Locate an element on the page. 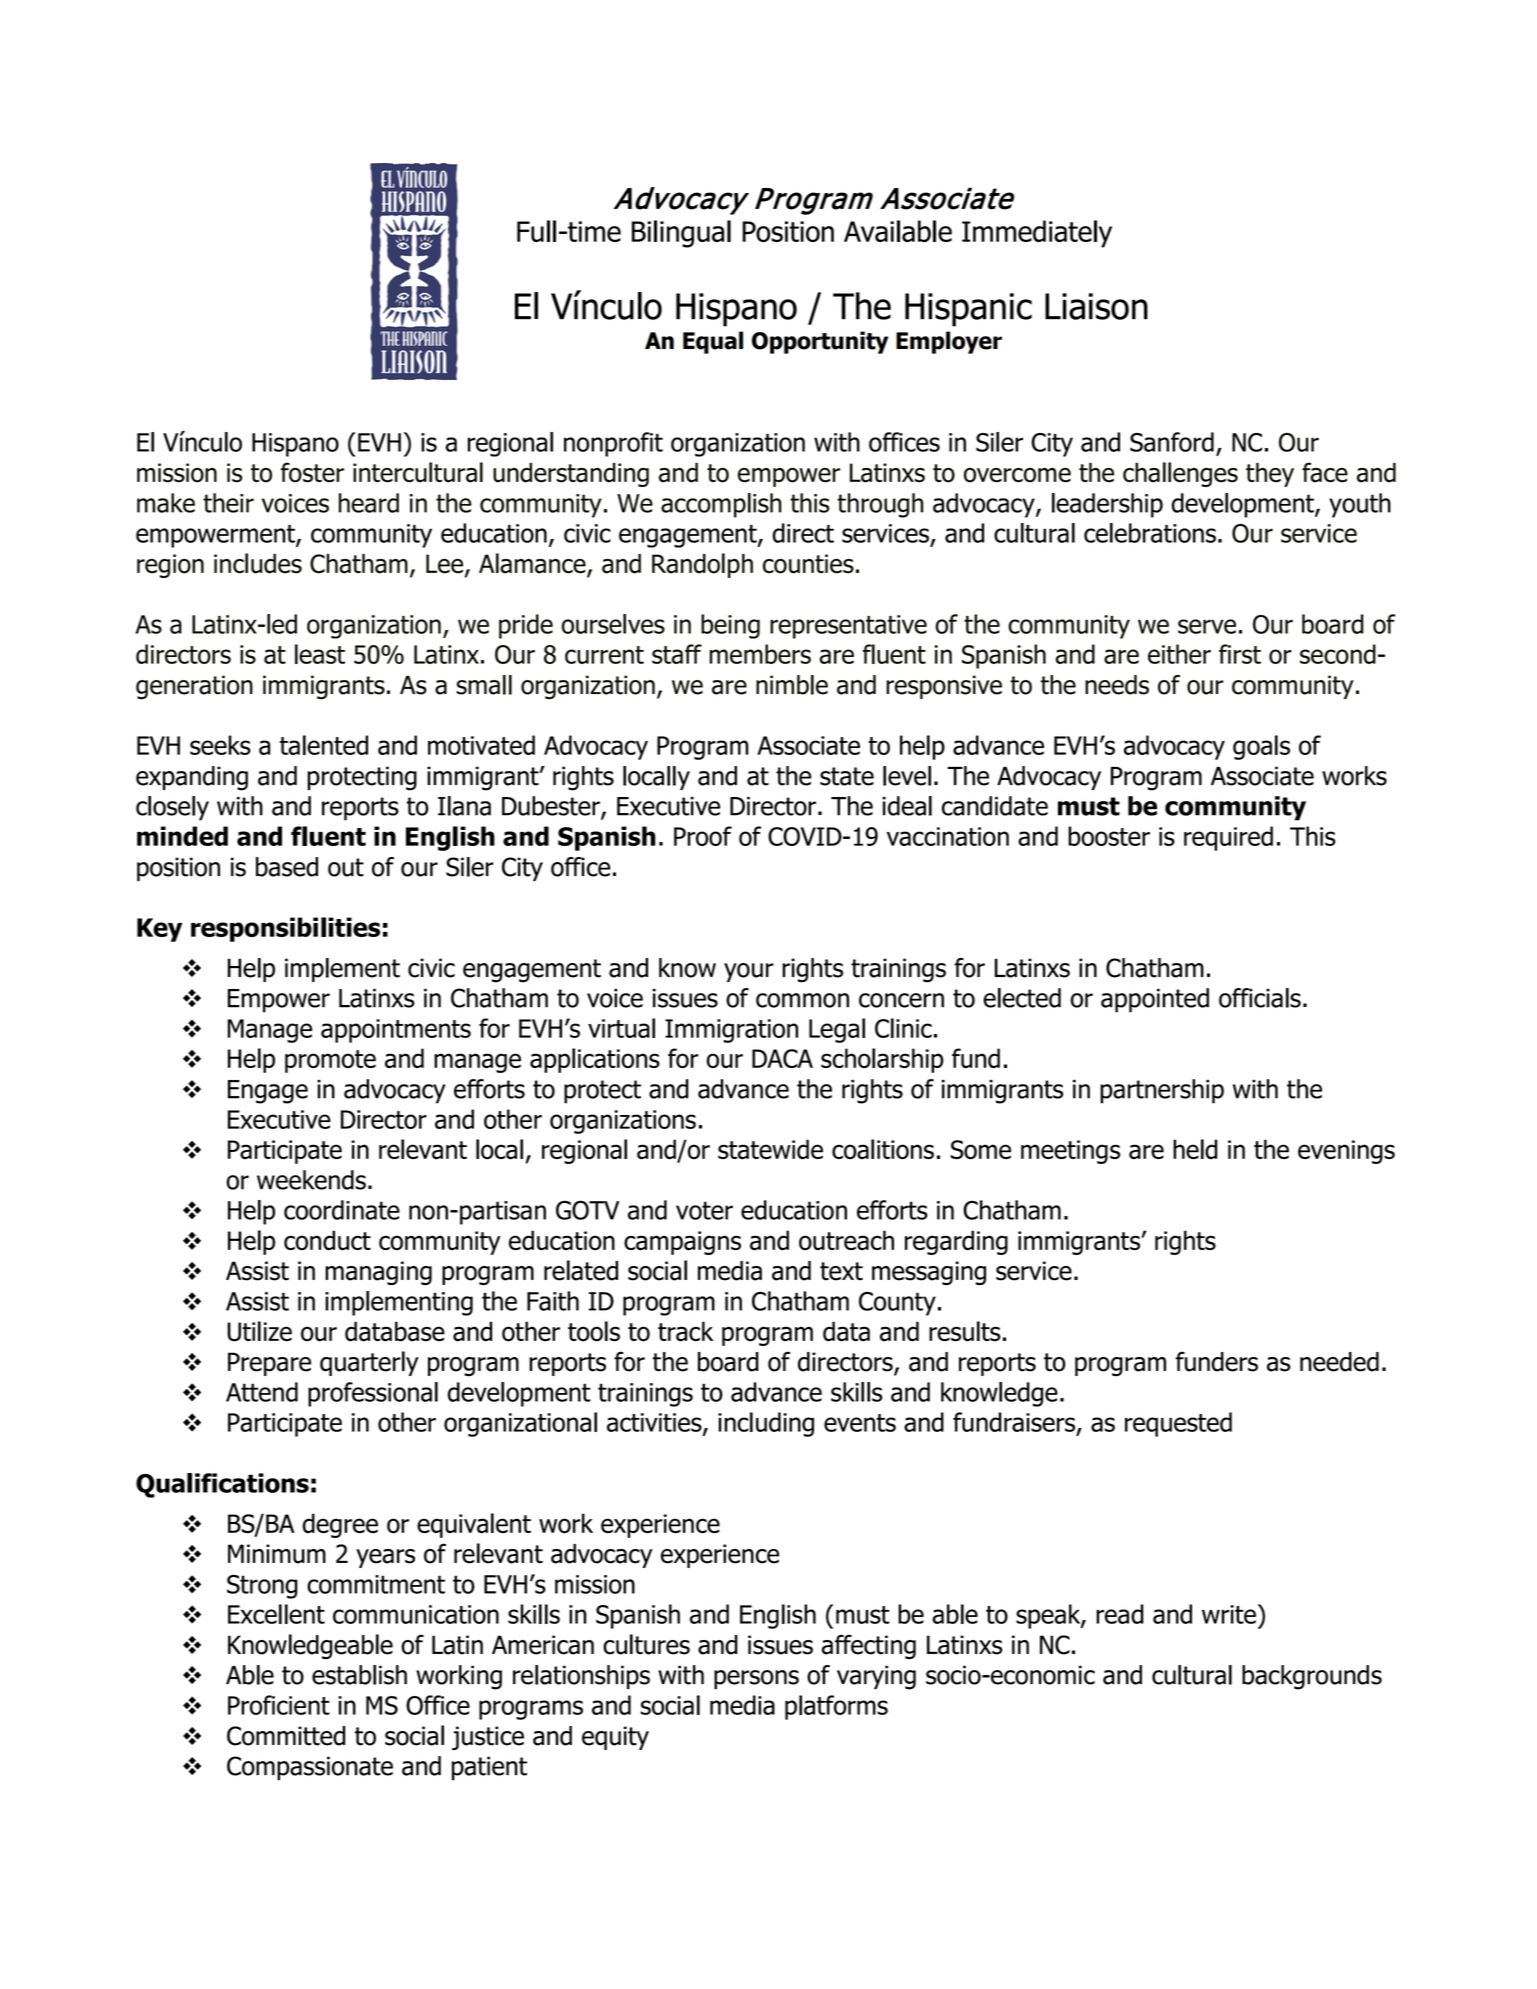 The image size is (1537, 1989). Committed is located at coordinates (286, 1736).
